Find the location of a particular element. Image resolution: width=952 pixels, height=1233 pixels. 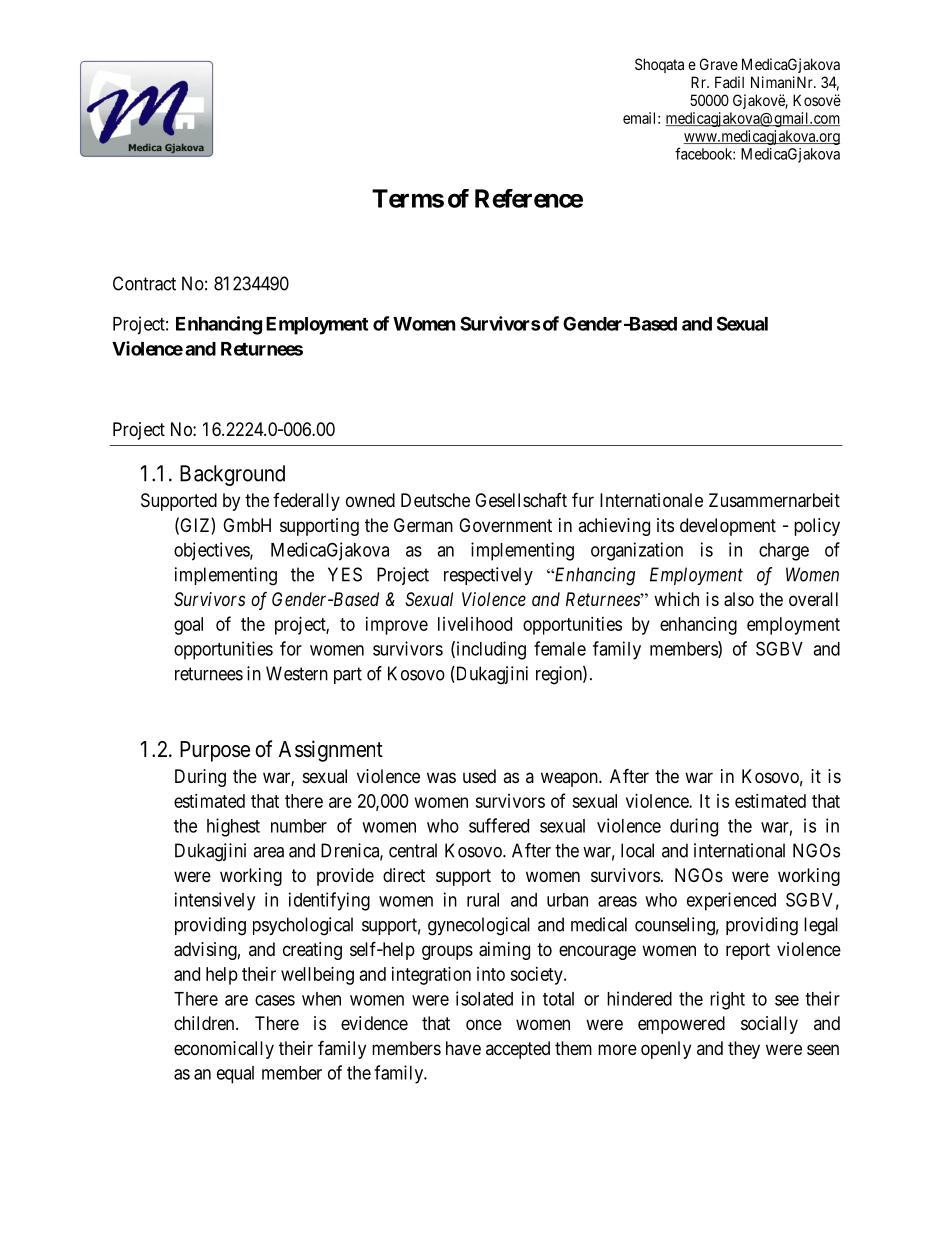

Purpose is located at coordinates (215, 751).
